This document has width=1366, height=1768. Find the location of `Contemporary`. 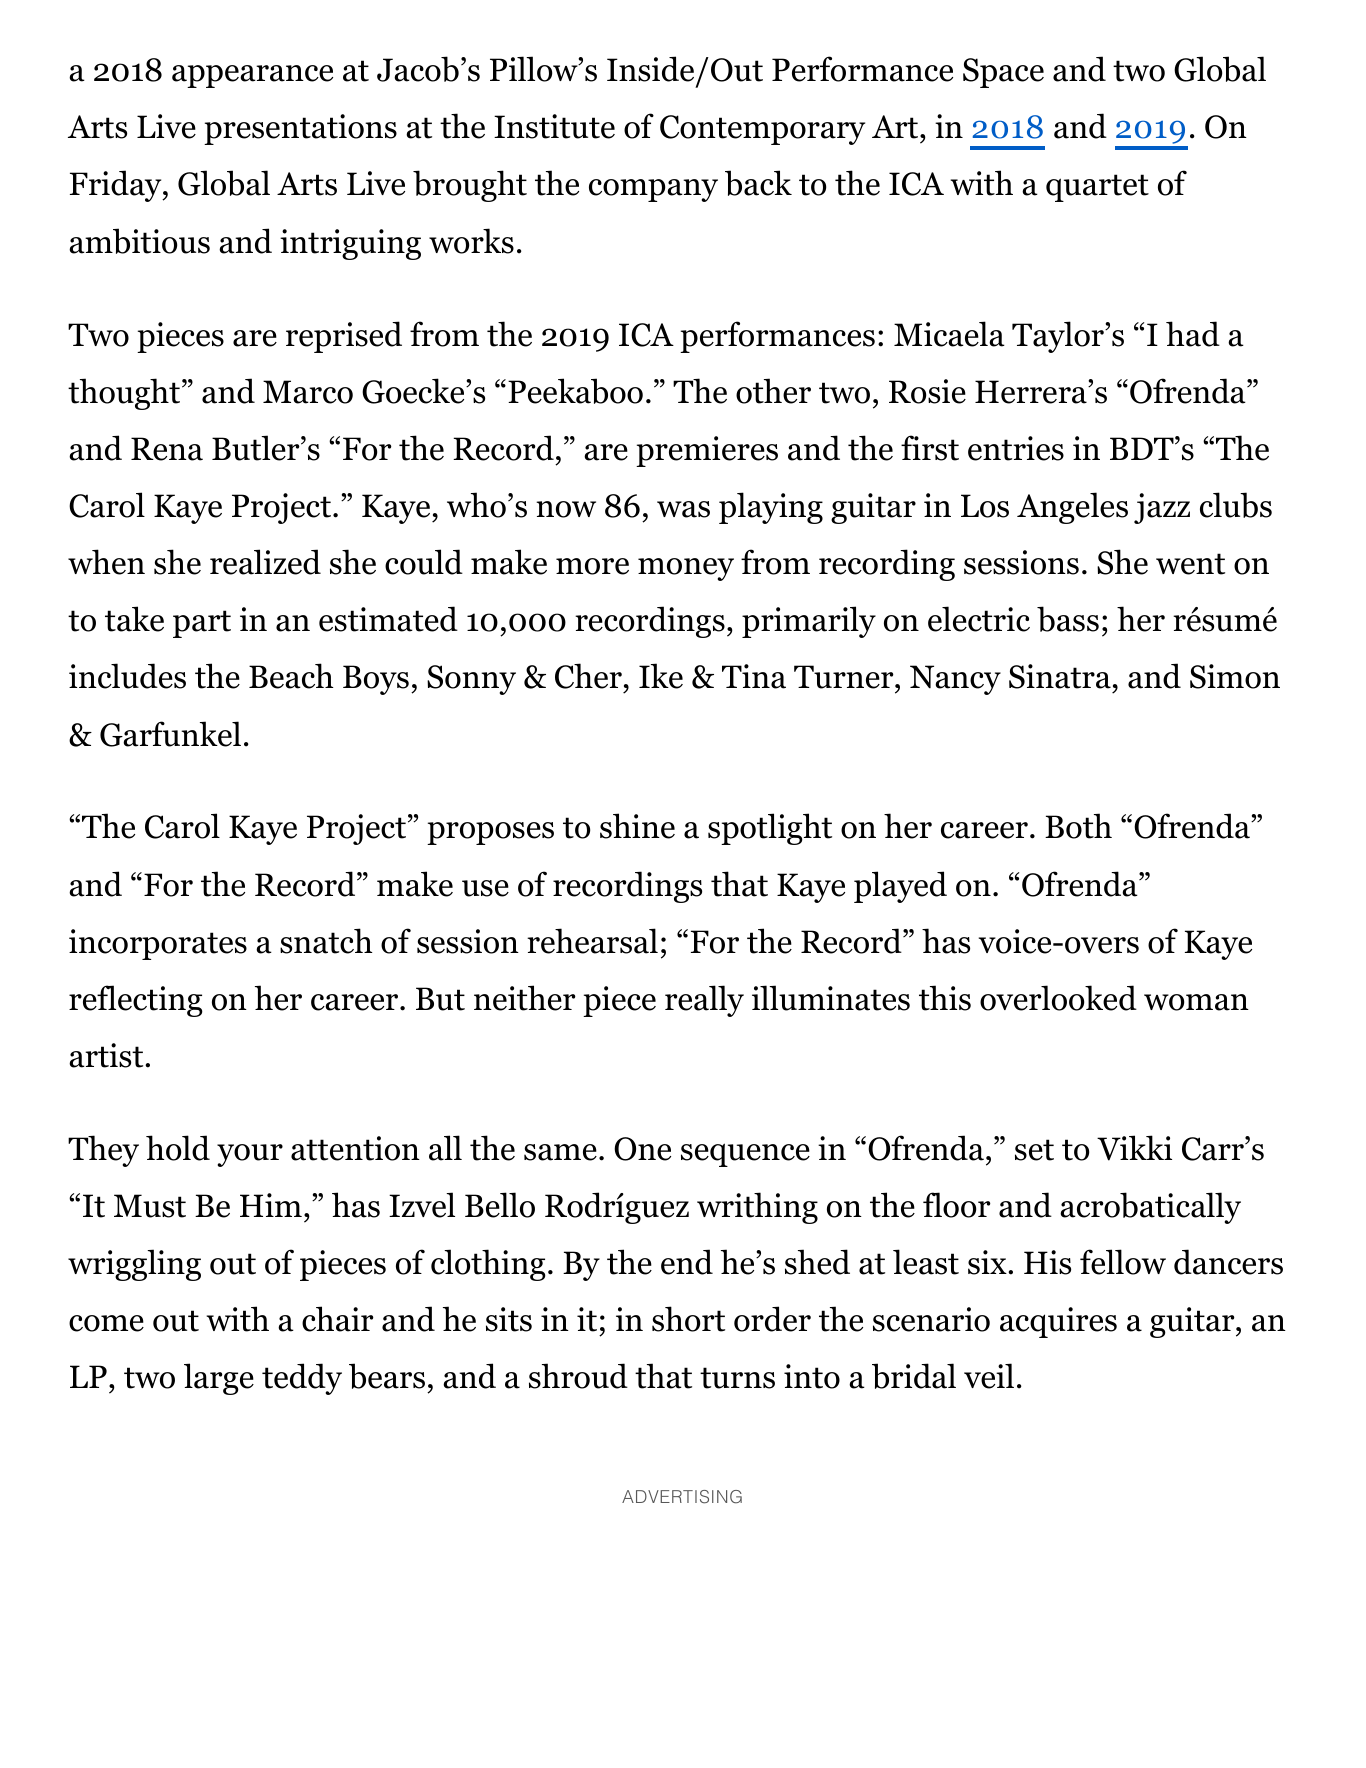

Contemporary is located at coordinates (762, 130).
